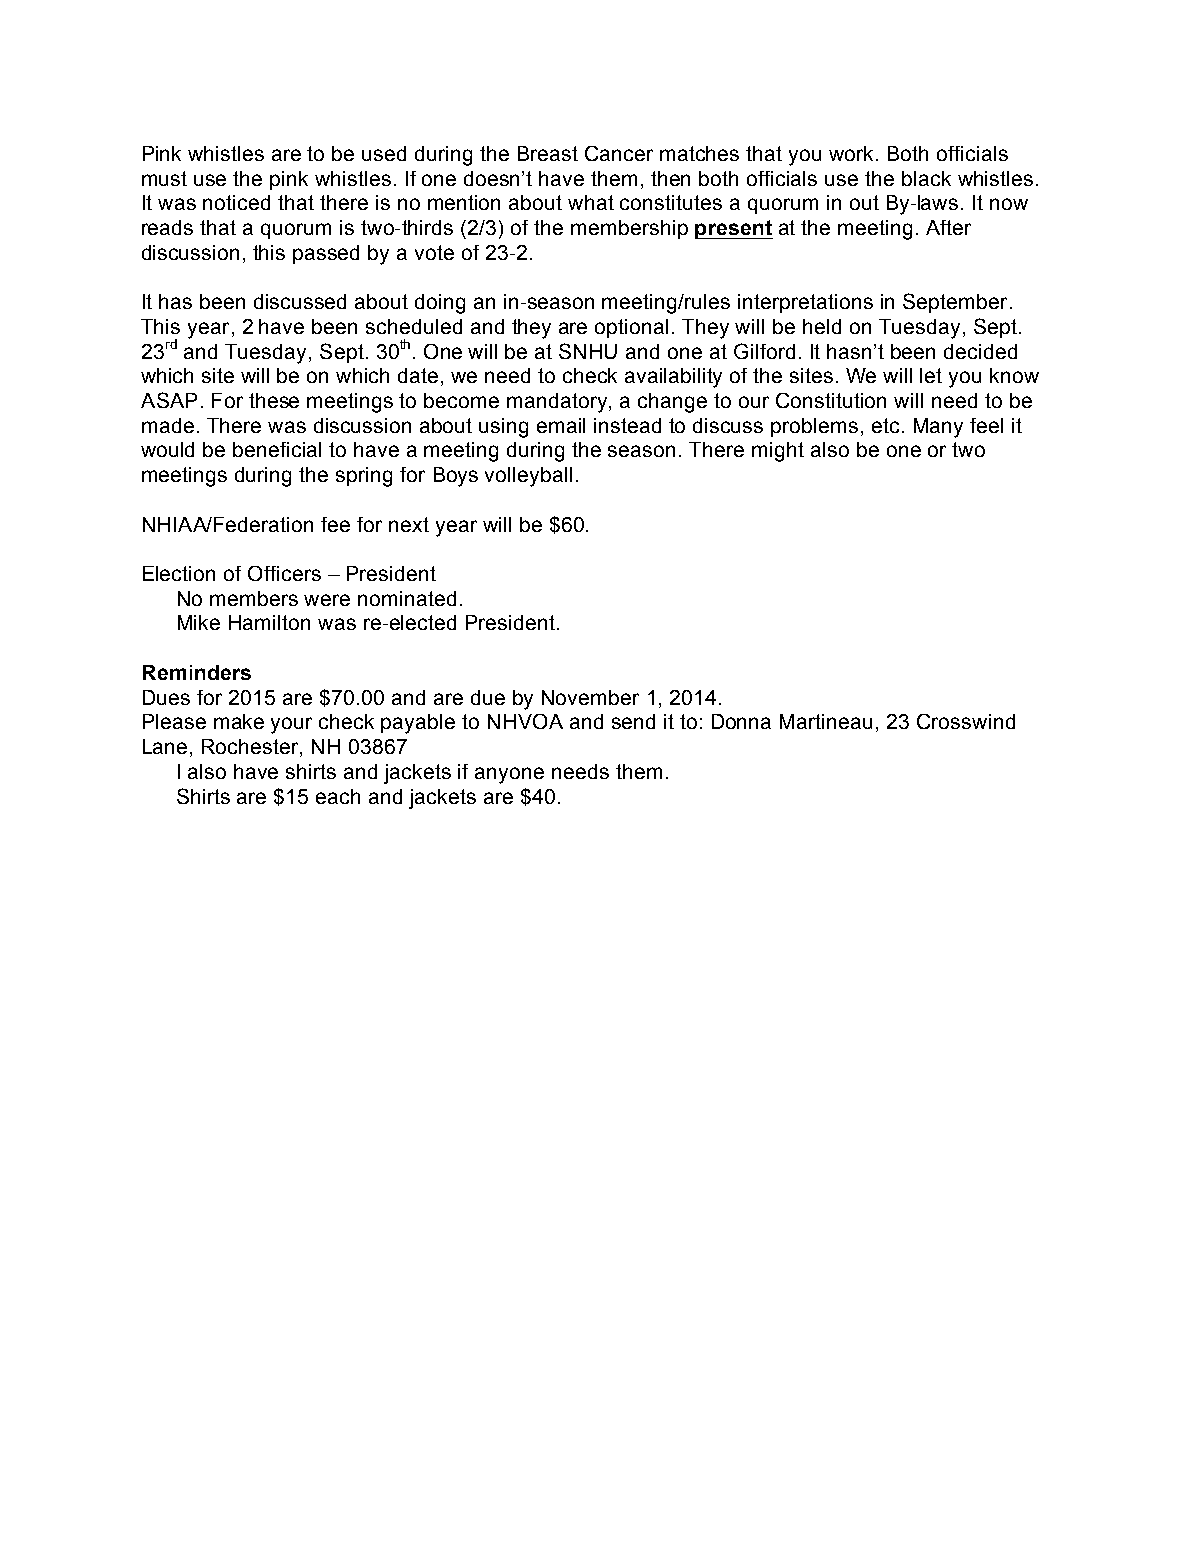 The height and width of the document is (1548, 1196). Describe the element at coordinates (269, 622) in the document. I see `Hamilton` at that location.
